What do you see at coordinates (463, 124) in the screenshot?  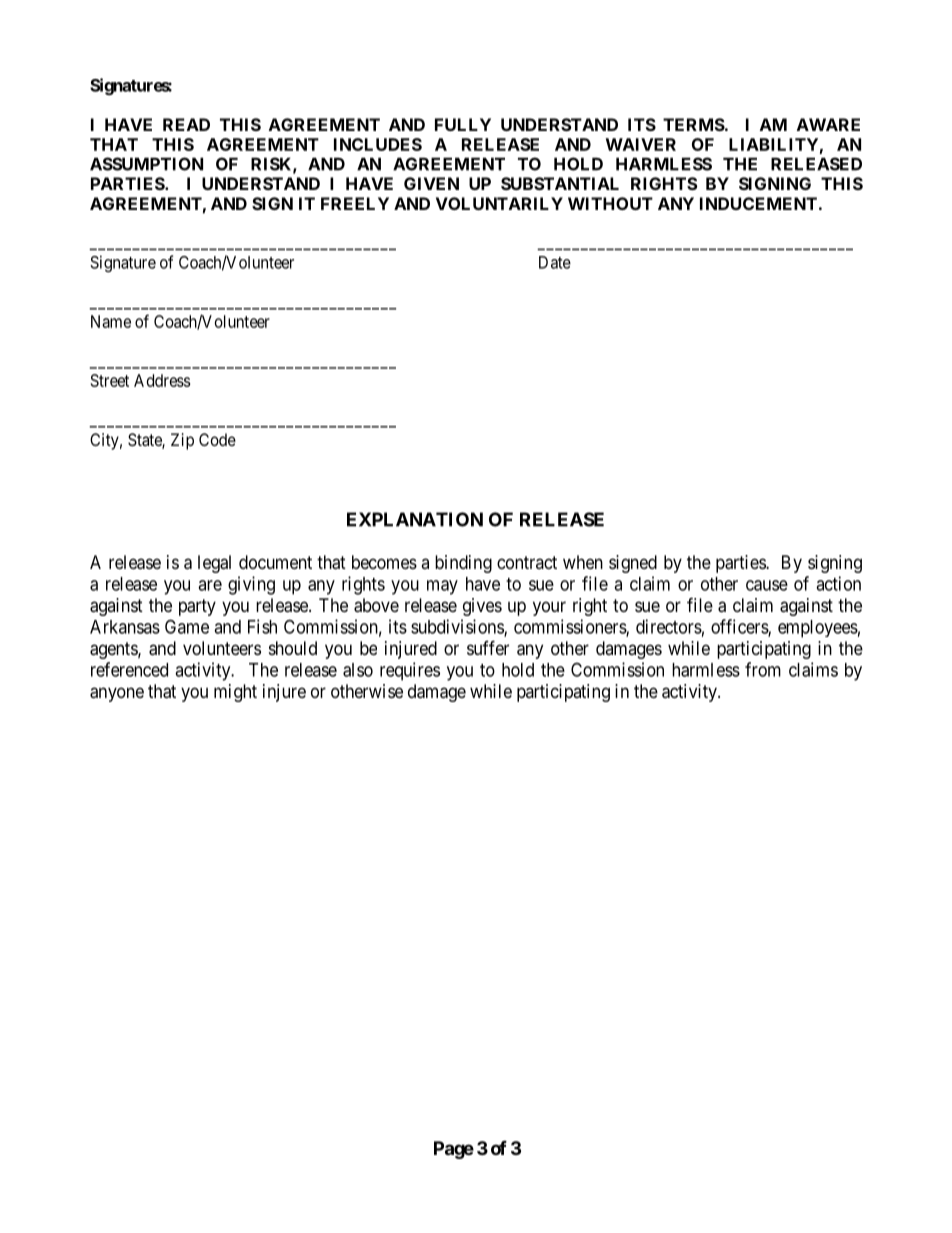 I see `FULLY` at bounding box center [463, 124].
